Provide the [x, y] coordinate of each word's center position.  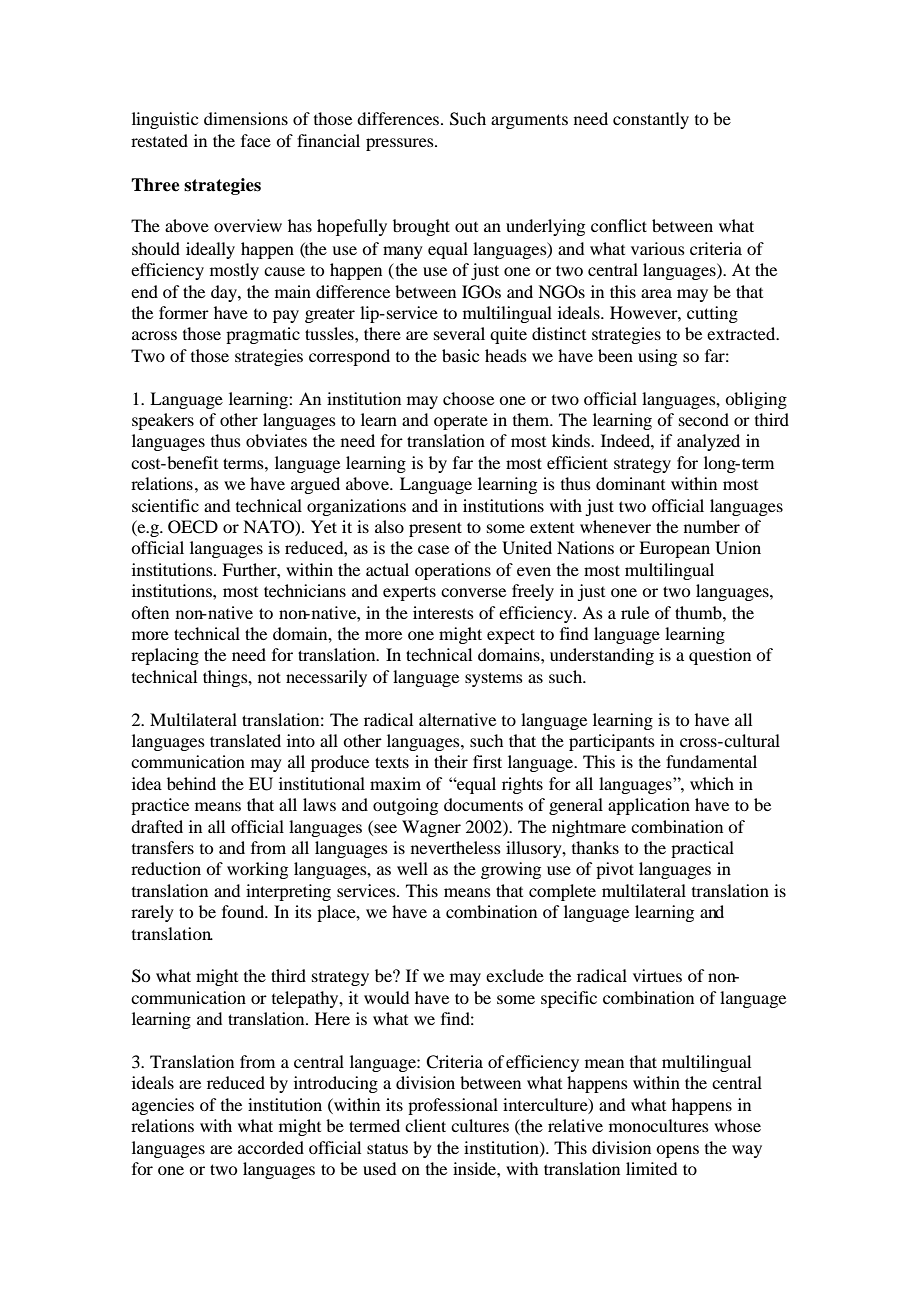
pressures [401, 144]
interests [443, 612]
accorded [271, 1147]
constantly [651, 120]
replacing [165, 656]
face [256, 140]
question [720, 656]
